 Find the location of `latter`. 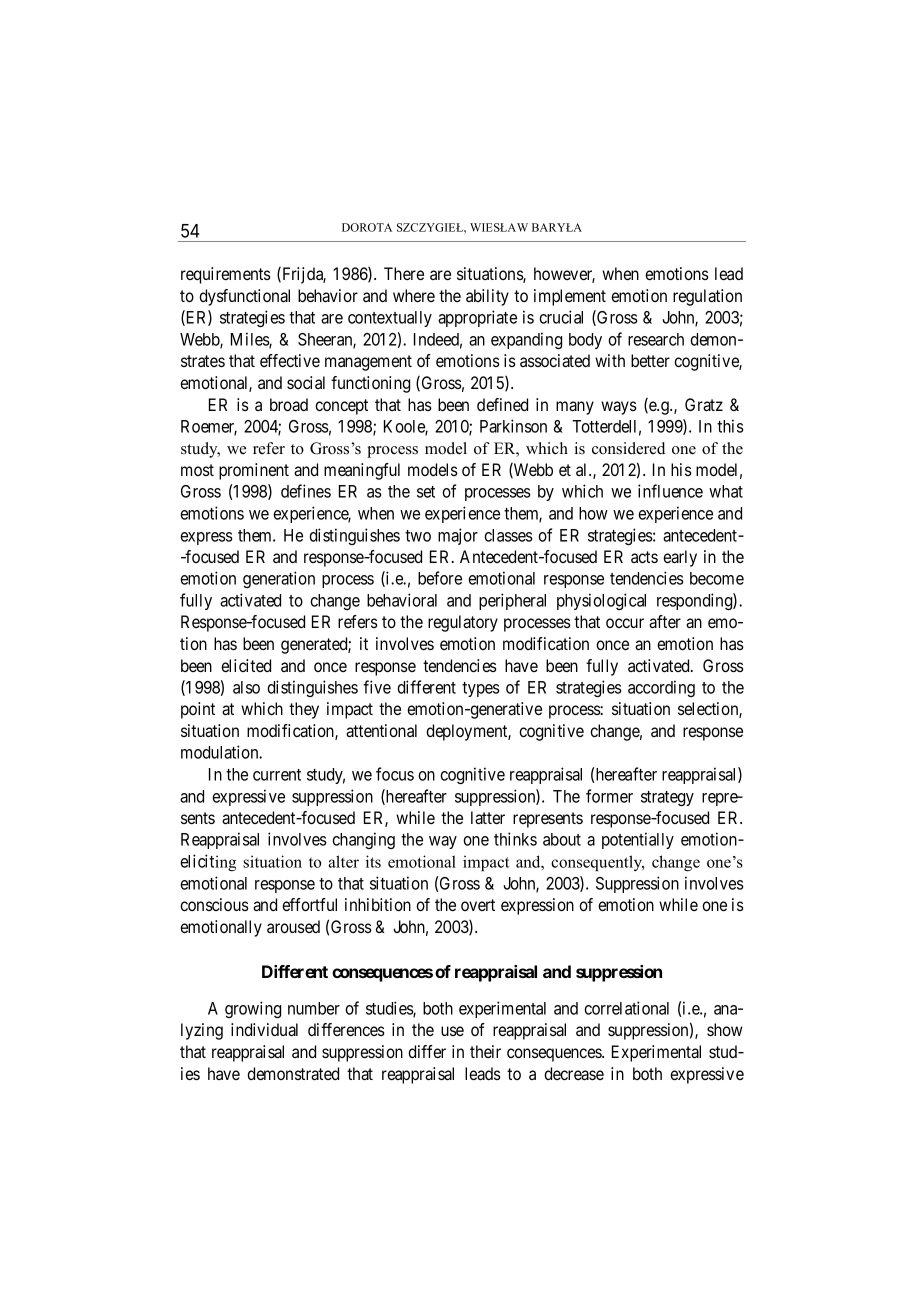

latter is located at coordinates (488, 817).
